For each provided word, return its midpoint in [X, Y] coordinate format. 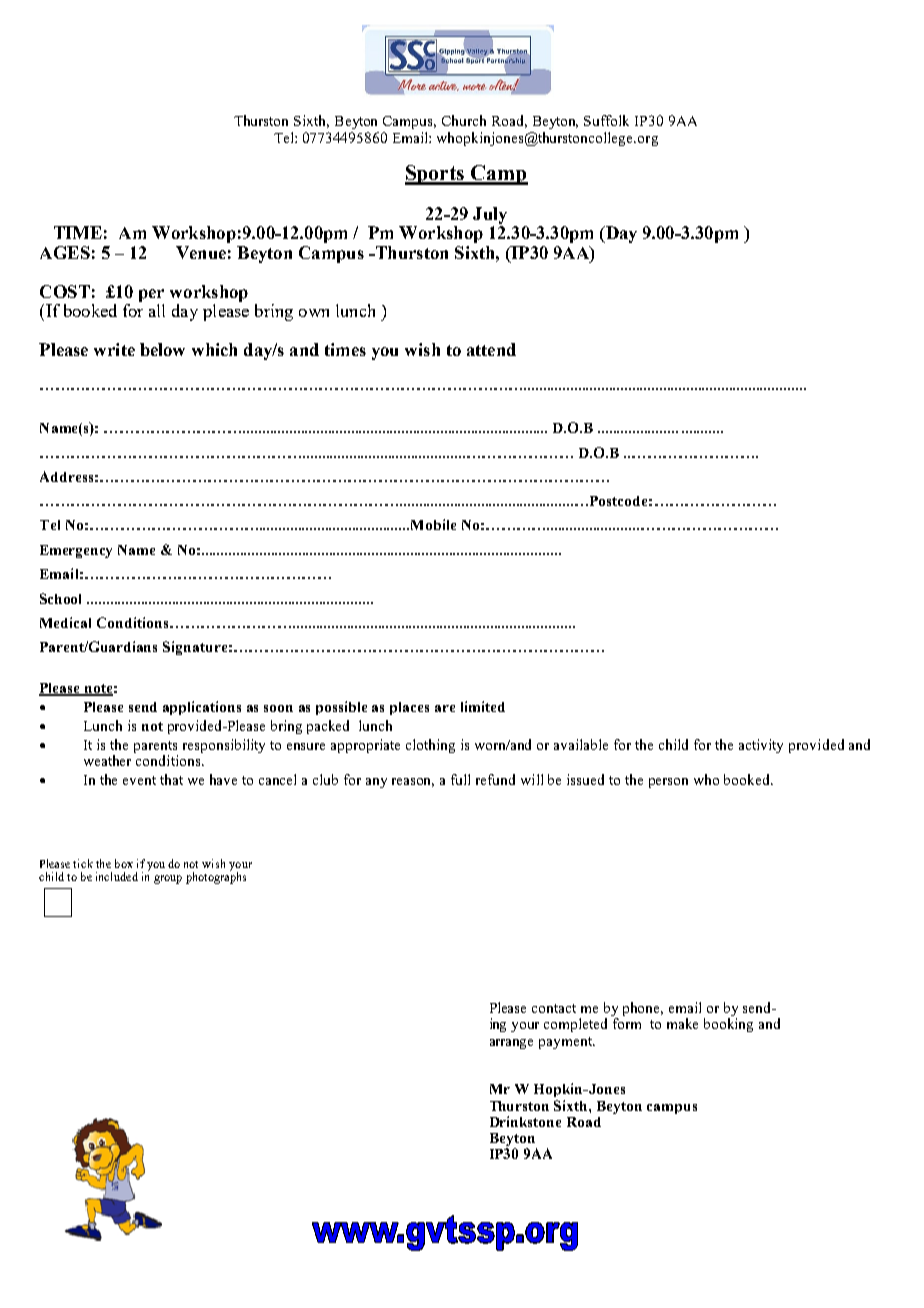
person [668, 783]
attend [491, 349]
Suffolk [606, 120]
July [490, 215]
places [409, 708]
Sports [436, 175]
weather [107, 760]
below [162, 349]
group [168, 879]
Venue [201, 252]
